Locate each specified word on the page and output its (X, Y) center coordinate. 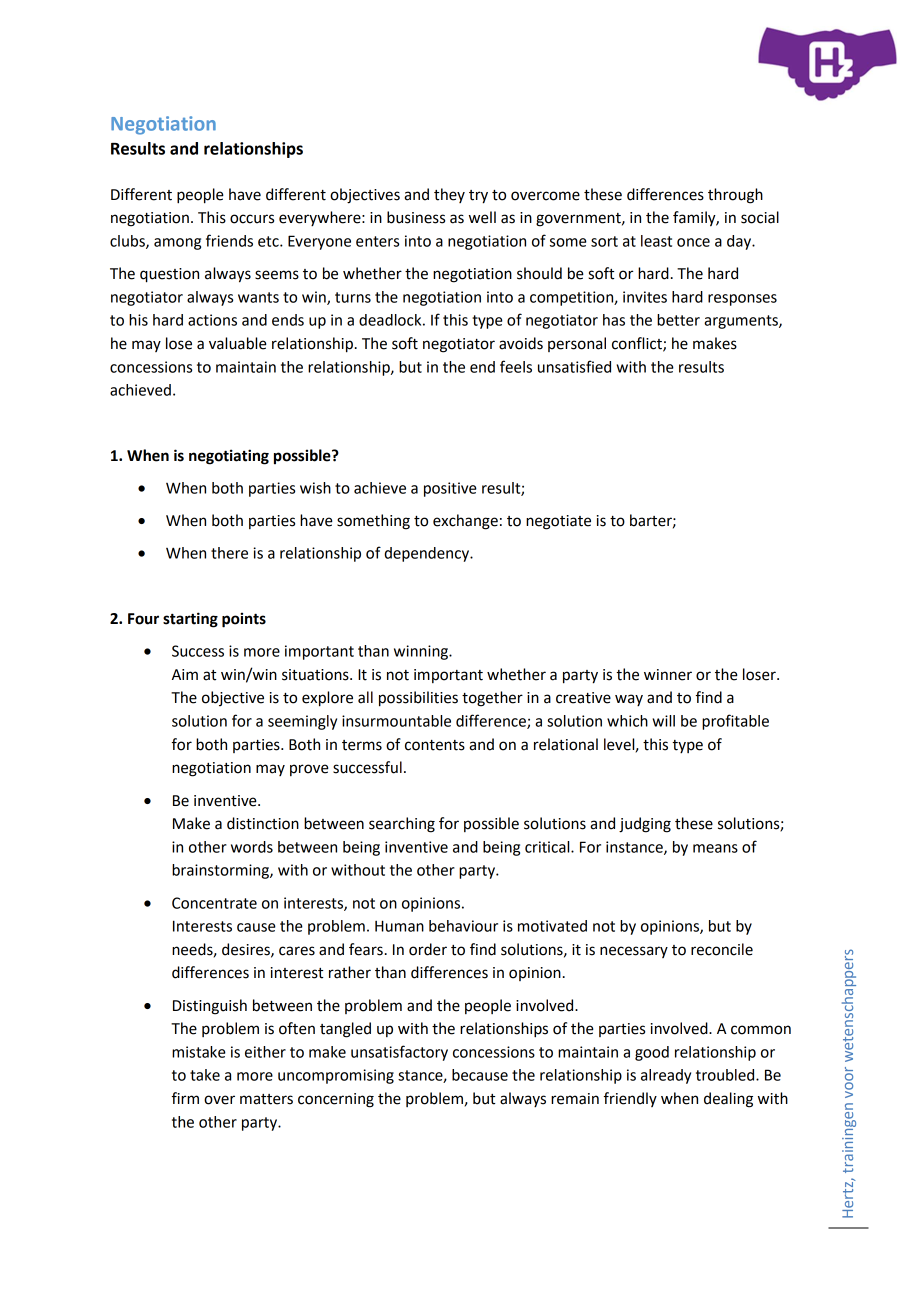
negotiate (558, 522)
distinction (263, 823)
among (177, 244)
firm (185, 1098)
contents (435, 745)
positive (450, 489)
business (416, 217)
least (656, 241)
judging (645, 825)
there (229, 553)
